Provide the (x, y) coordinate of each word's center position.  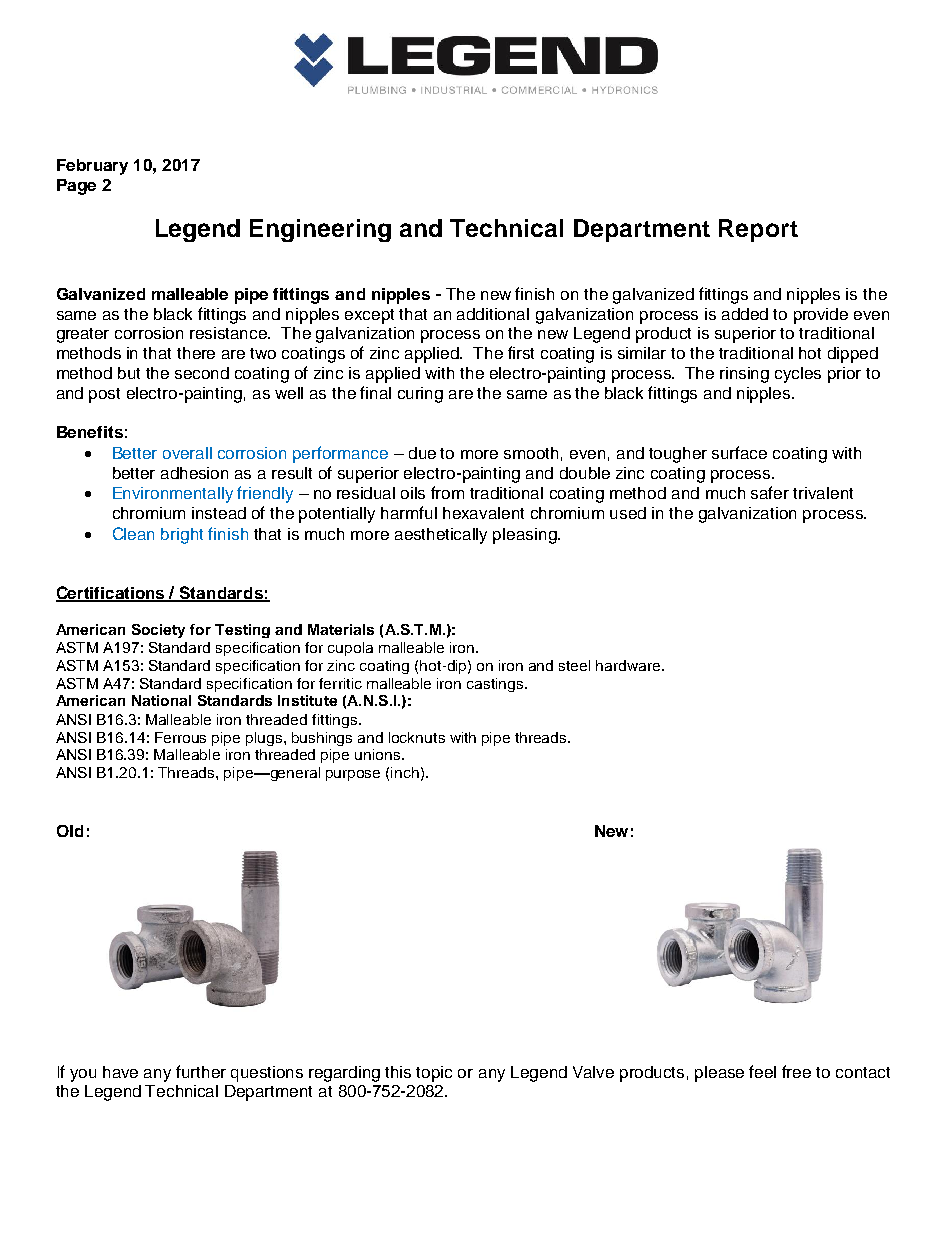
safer (770, 492)
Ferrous (180, 737)
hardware (629, 665)
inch (405, 772)
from (447, 492)
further (201, 1071)
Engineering (320, 230)
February (92, 167)
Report (758, 230)
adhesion (194, 473)
